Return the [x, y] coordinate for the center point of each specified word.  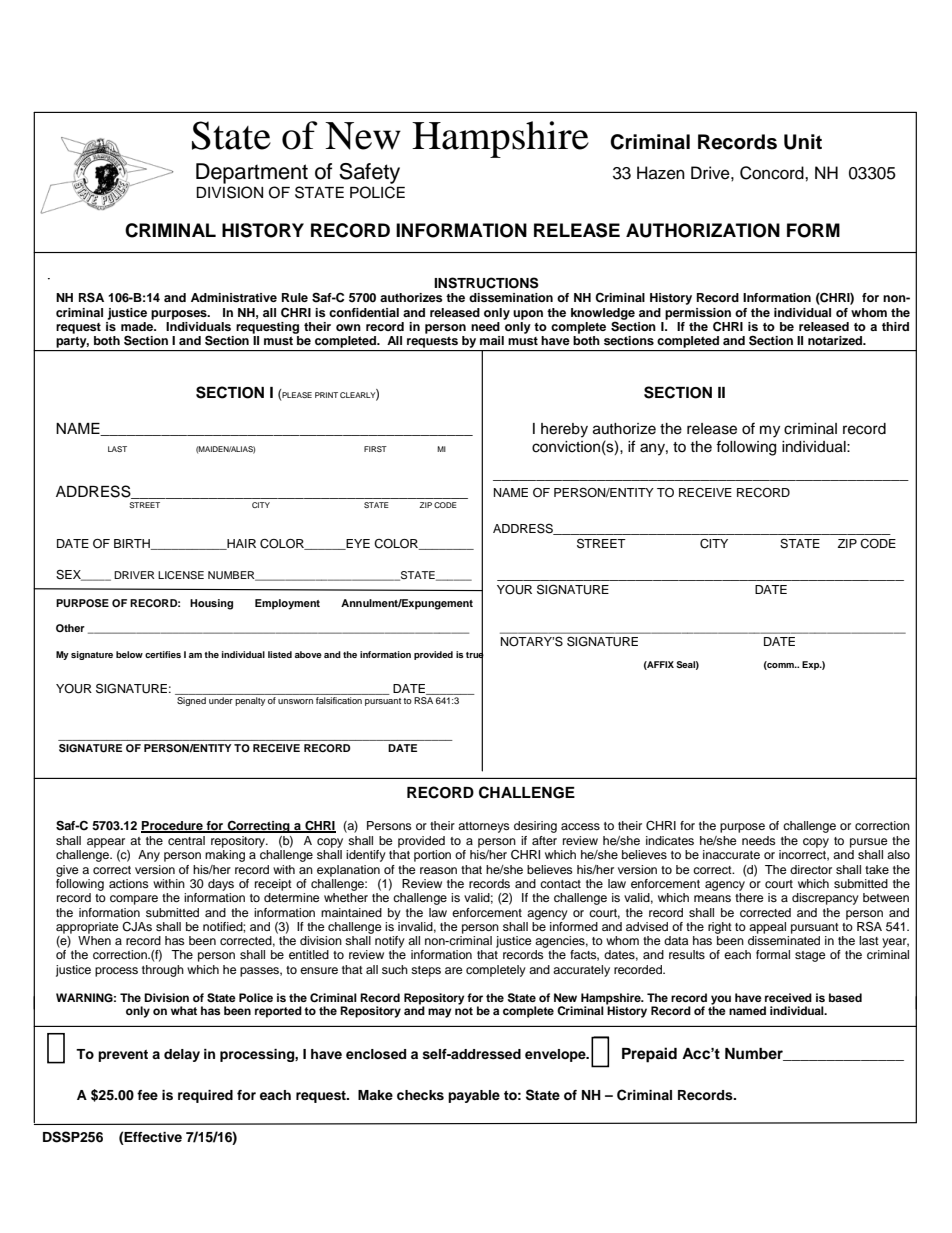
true [475, 654]
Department [252, 173]
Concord [773, 173]
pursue [869, 843]
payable [474, 1096]
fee [147, 1095]
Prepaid [649, 1055]
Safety [369, 173]
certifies [163, 654]
